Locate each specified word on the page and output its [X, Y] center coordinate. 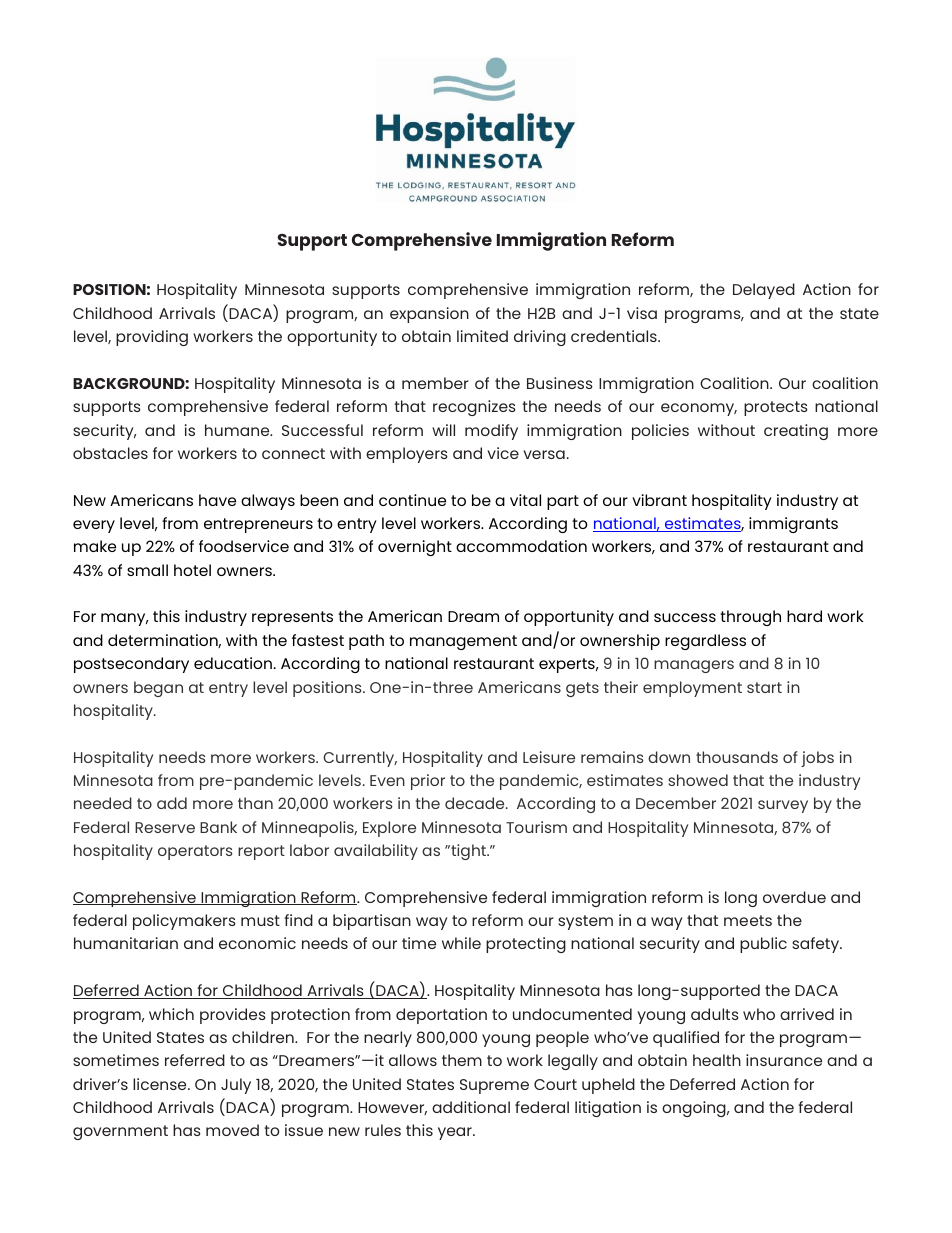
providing [152, 338]
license [161, 1084]
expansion [429, 315]
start [764, 687]
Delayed [764, 291]
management [463, 642]
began [158, 689]
